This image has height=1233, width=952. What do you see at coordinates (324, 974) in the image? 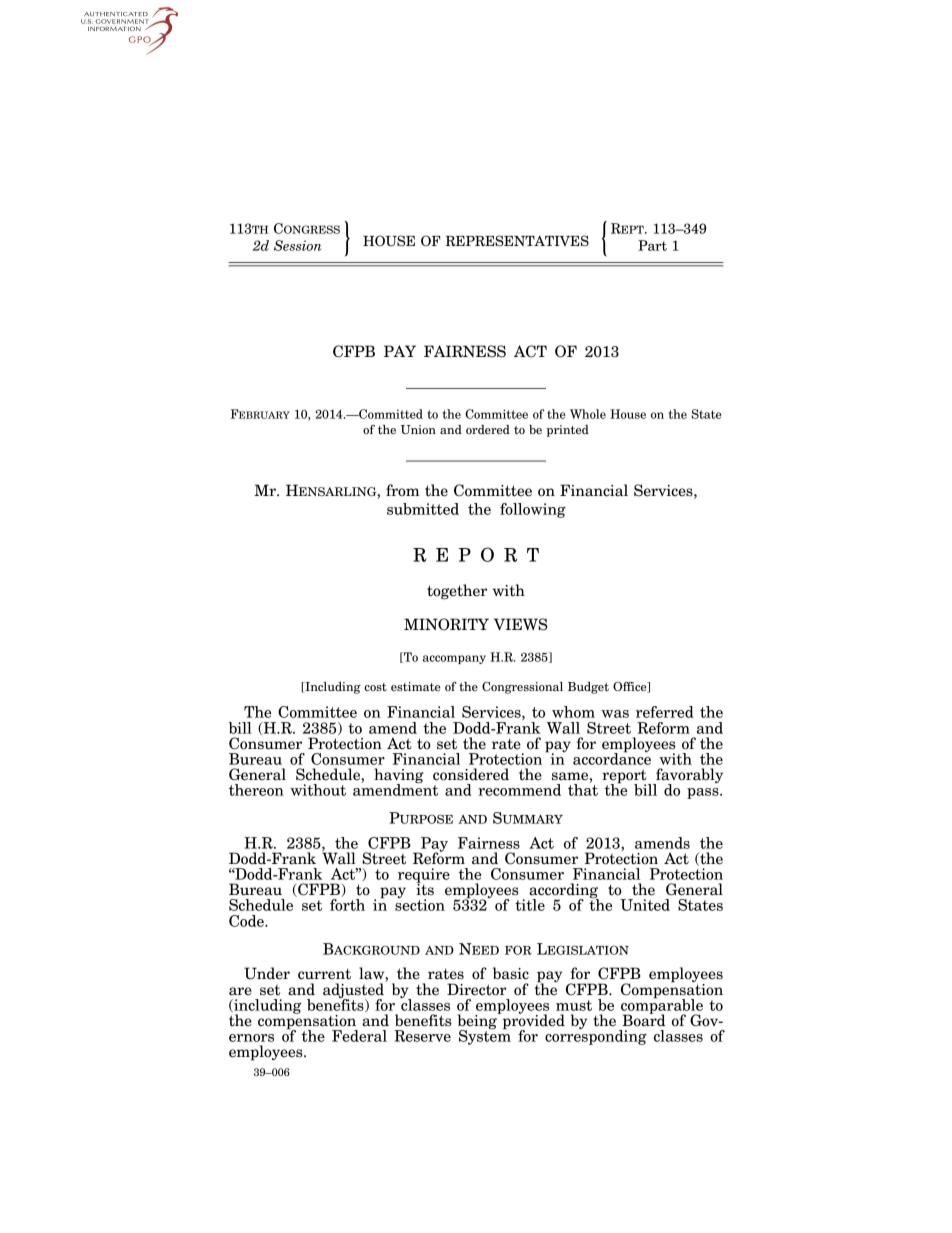
I see `current` at bounding box center [324, 974].
